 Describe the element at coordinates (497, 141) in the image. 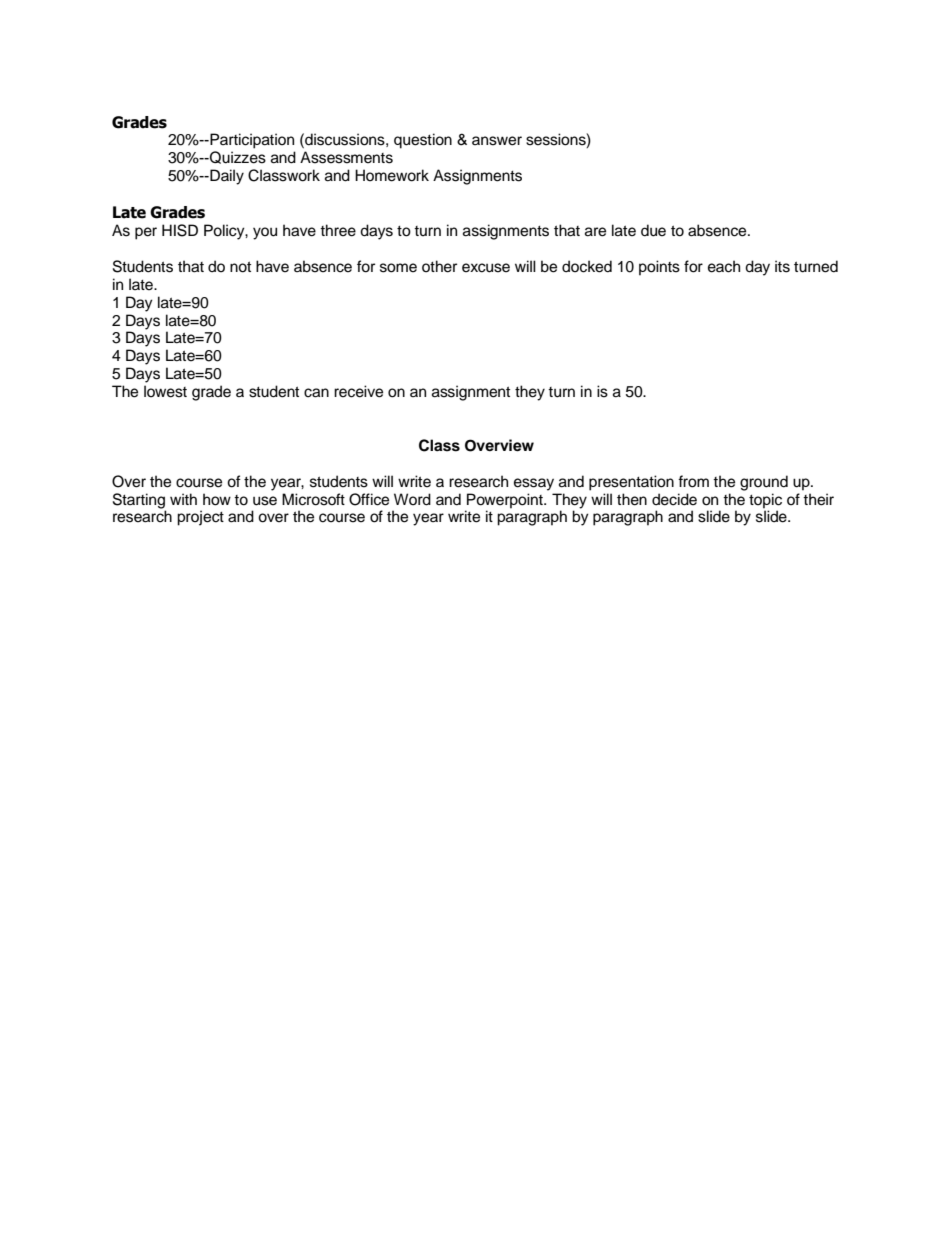

I see `answer` at that location.
